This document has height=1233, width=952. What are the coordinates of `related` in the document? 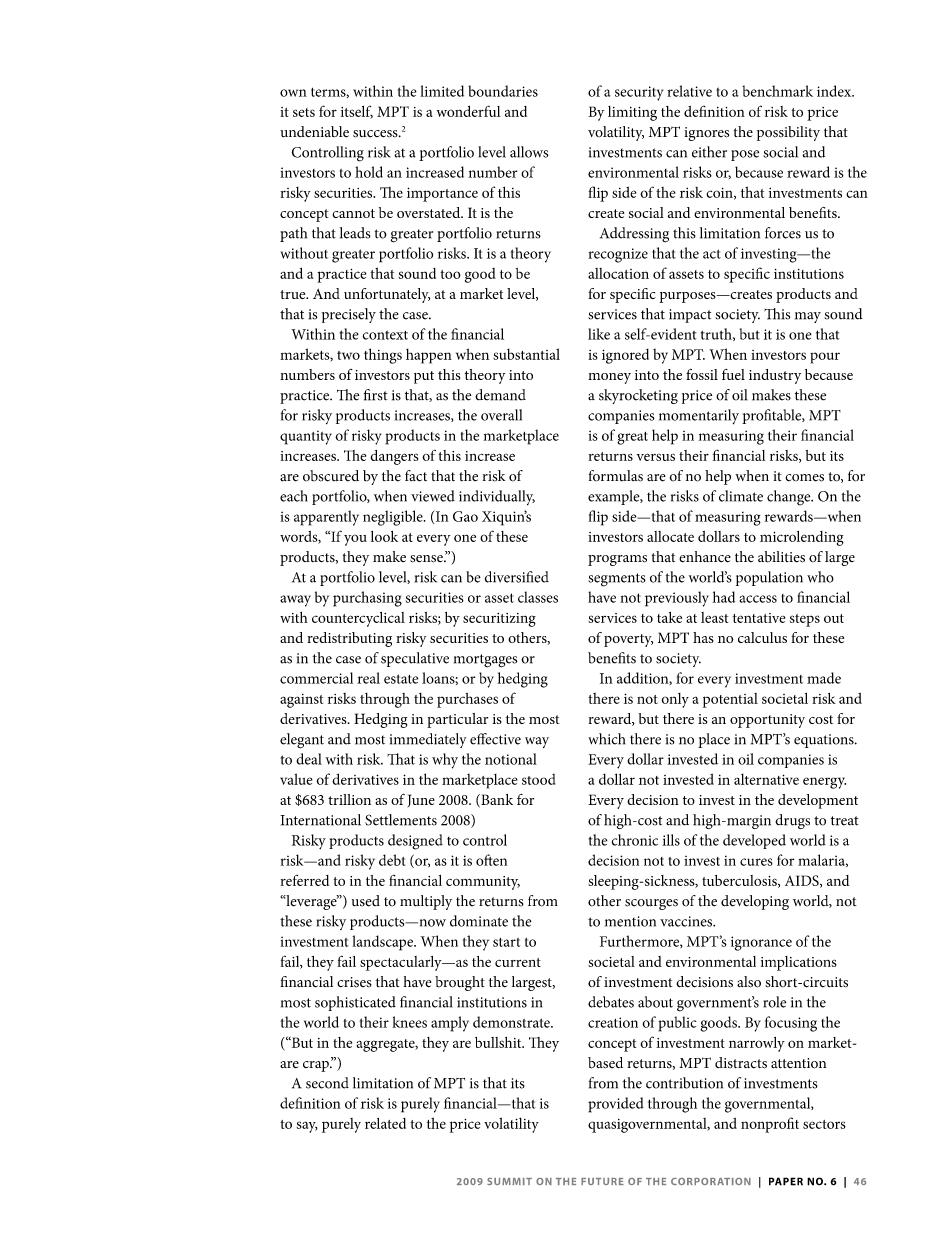 It's located at (385, 1123).
